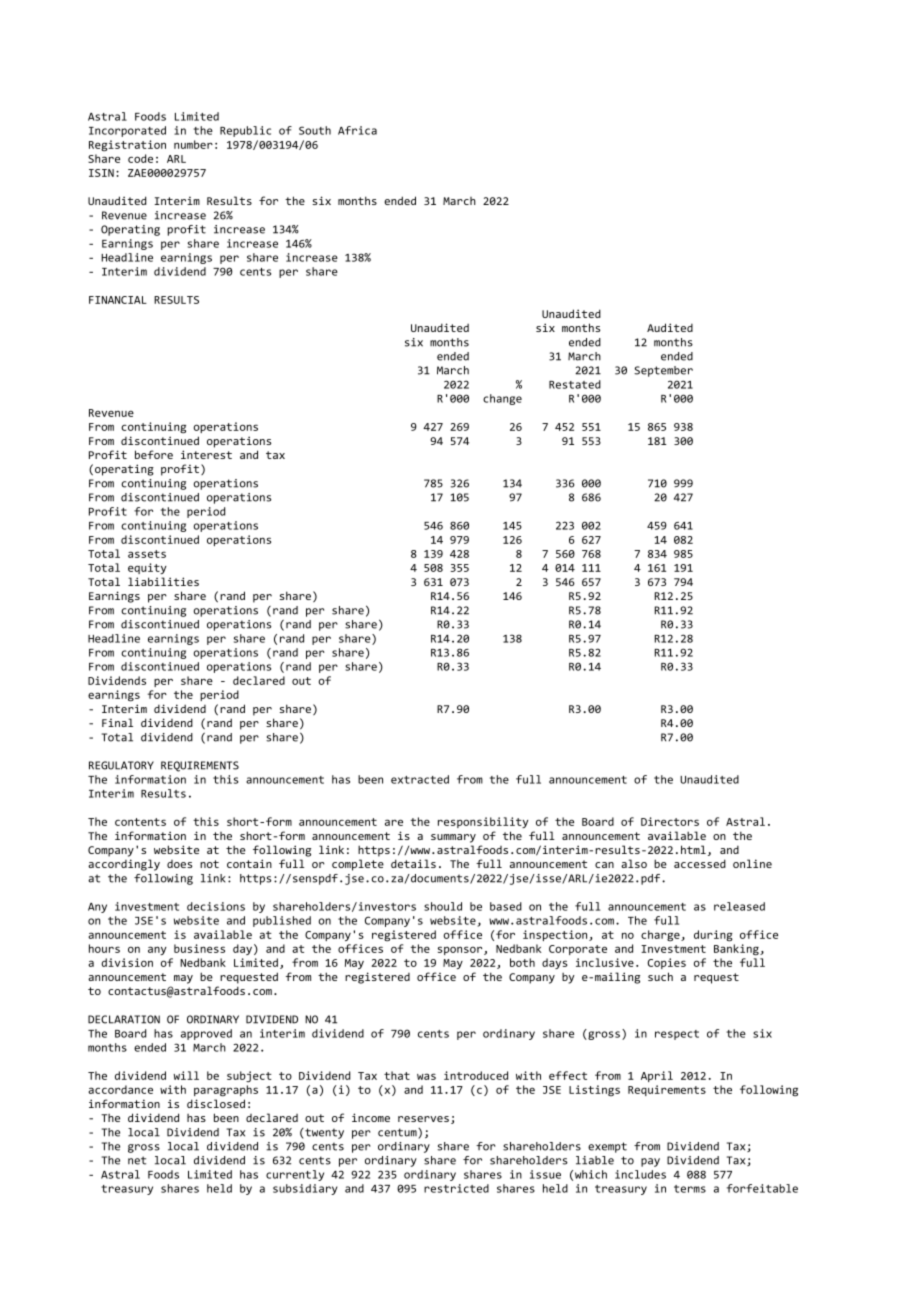 This image has height=1308, width=924. What do you see at coordinates (137, 1160) in the image?
I see `net` at bounding box center [137, 1160].
